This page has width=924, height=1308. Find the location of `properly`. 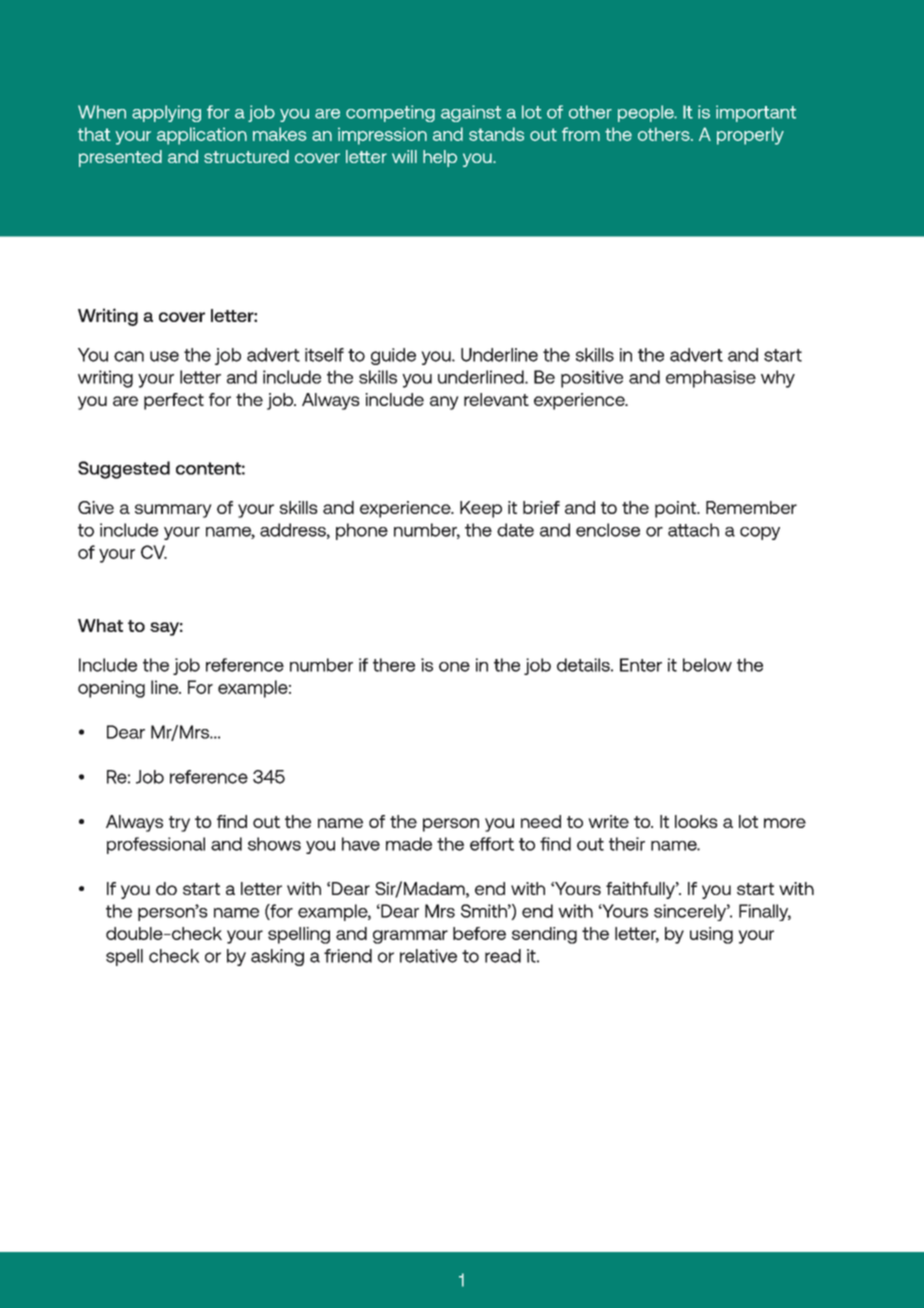

properly is located at coordinates (750, 136).
